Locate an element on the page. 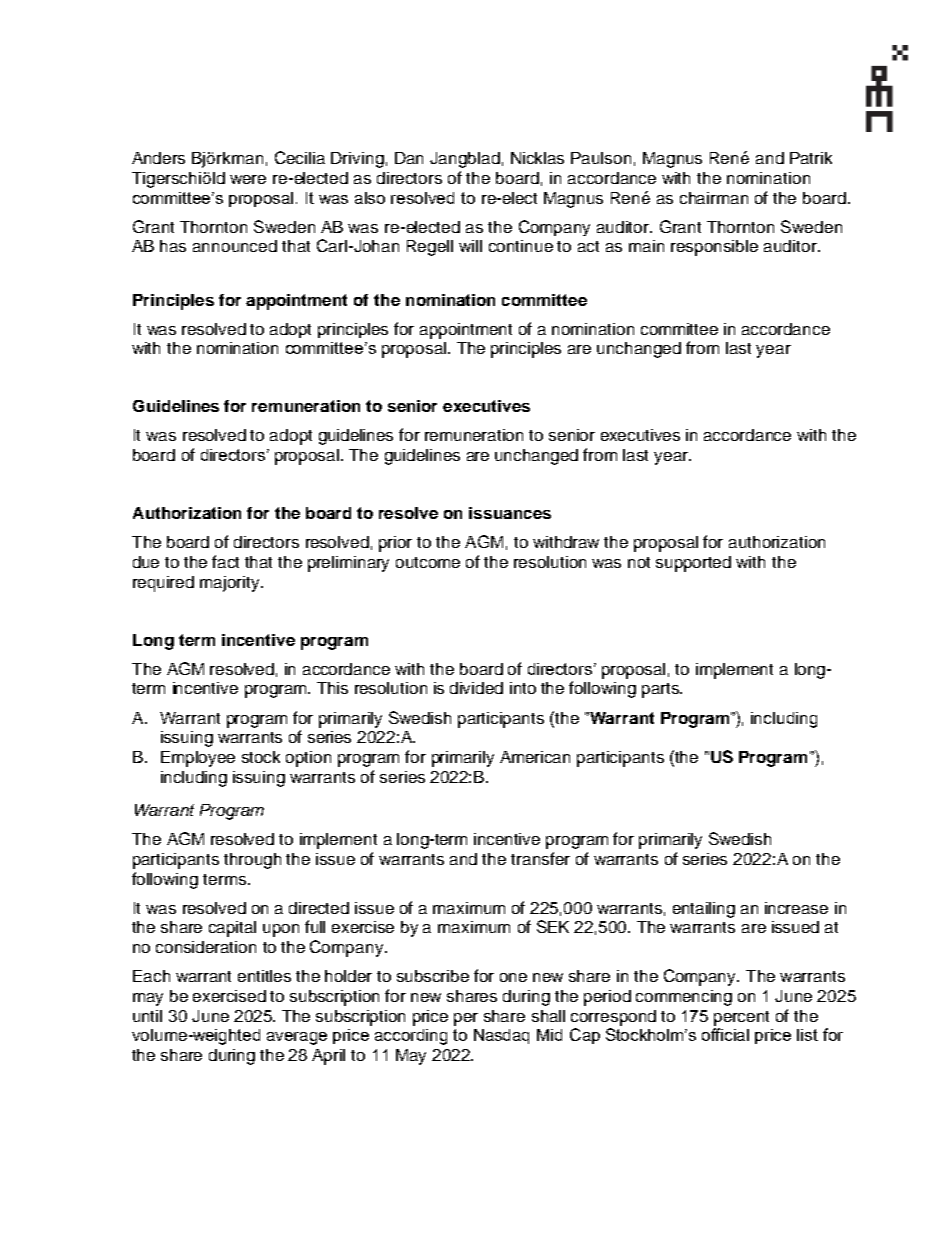 This document has width=952, height=1233. majority is located at coordinates (231, 584).
